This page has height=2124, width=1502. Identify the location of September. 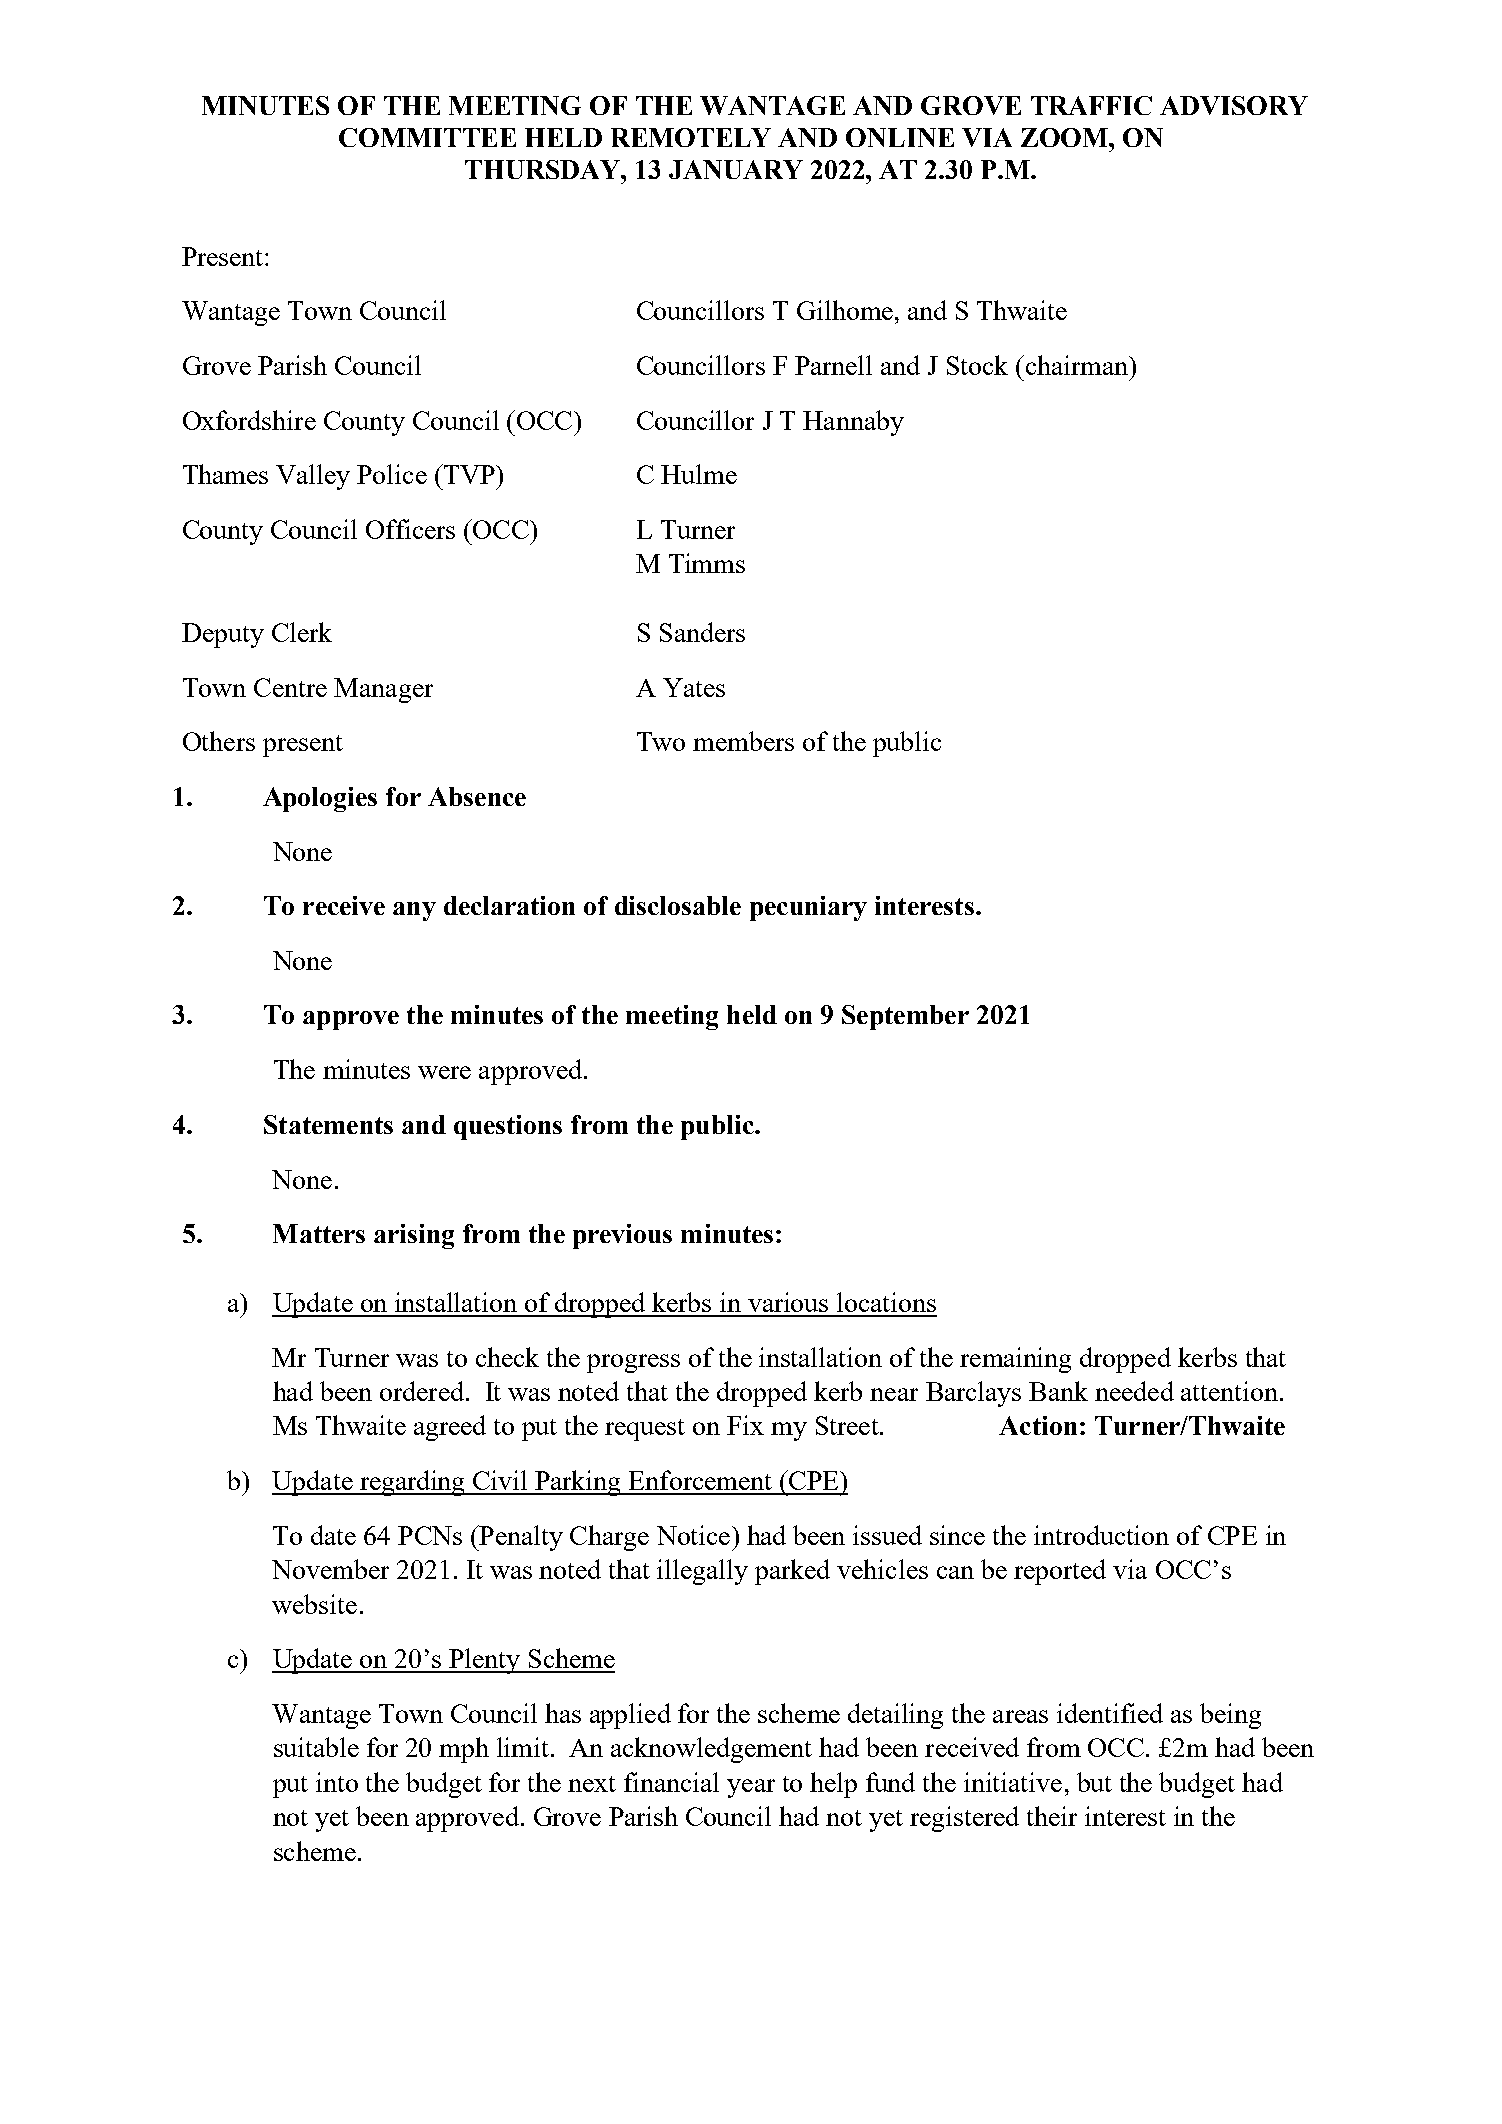
(905, 1017).
